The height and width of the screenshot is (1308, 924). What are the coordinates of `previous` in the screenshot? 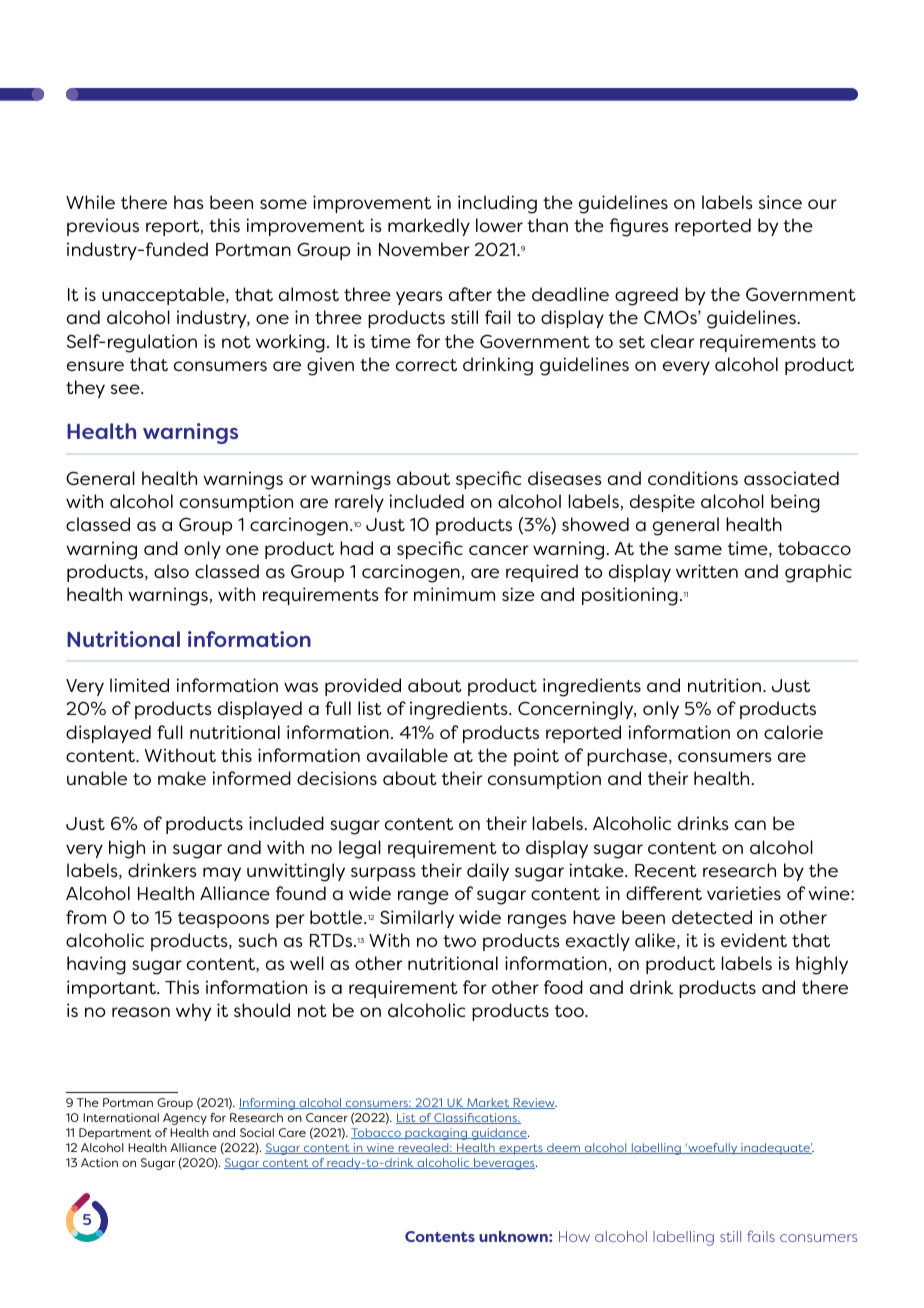 It's located at (103, 227).
